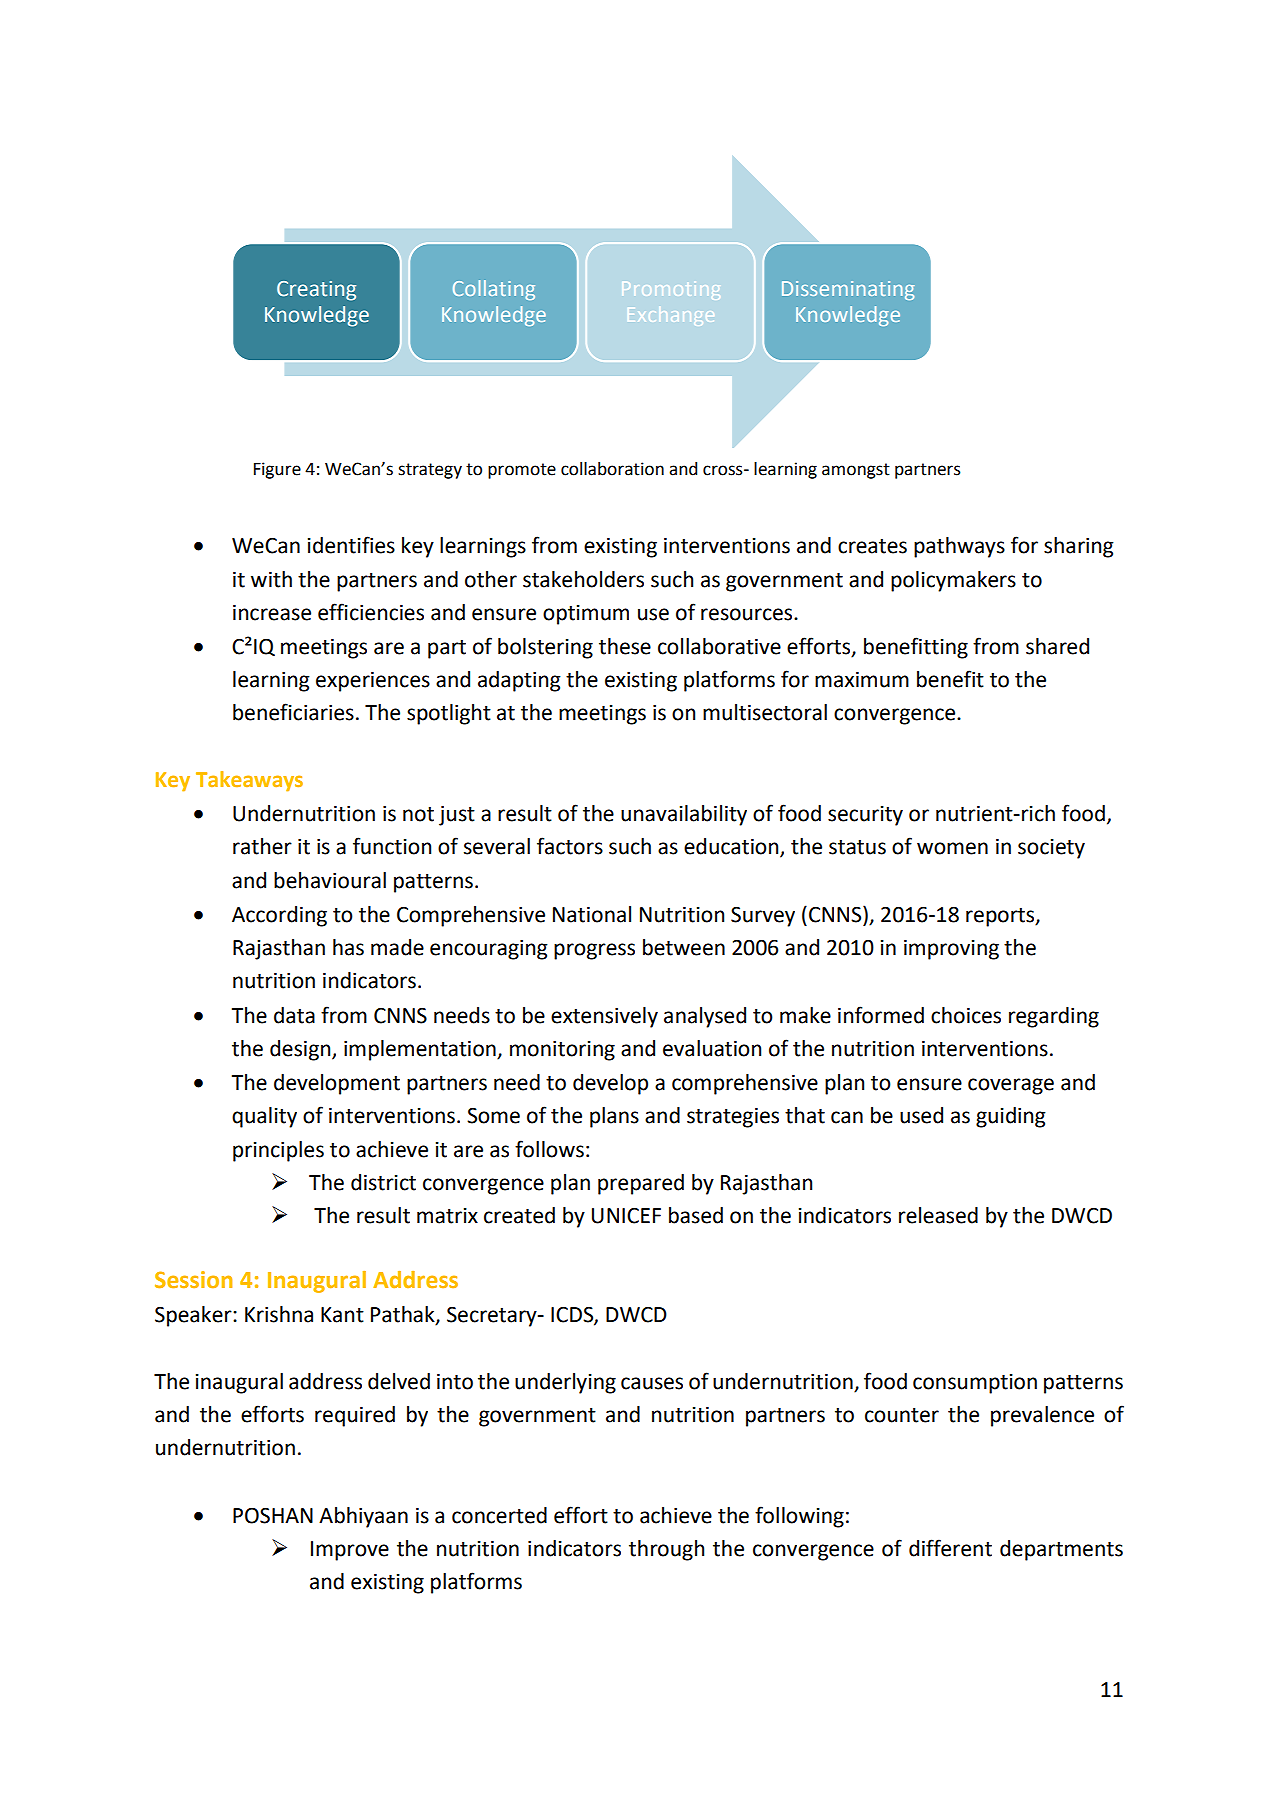 This screenshot has width=1278, height=1808. I want to click on Collating, so click(494, 290).
